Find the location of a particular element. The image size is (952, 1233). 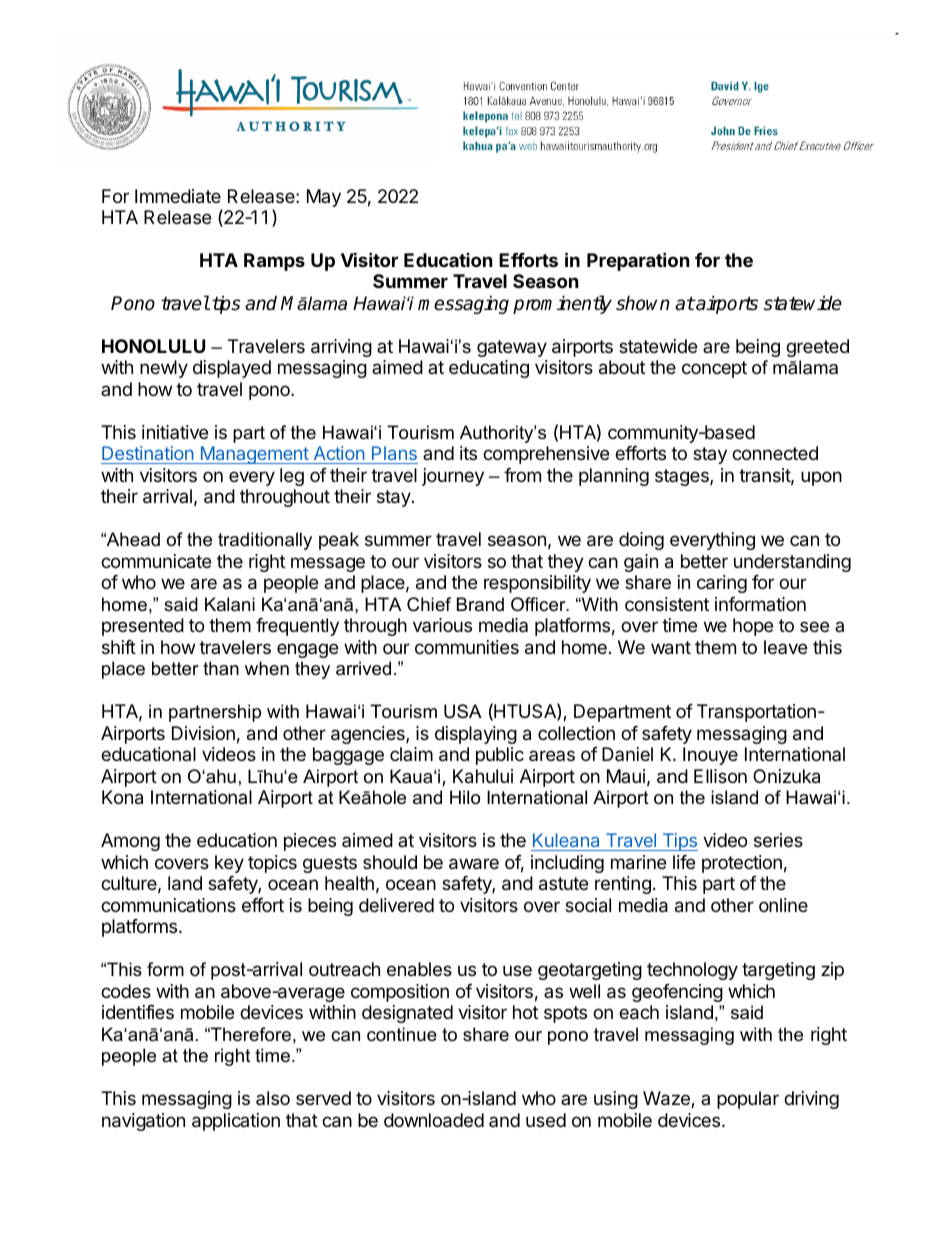

connected is located at coordinates (775, 453).
